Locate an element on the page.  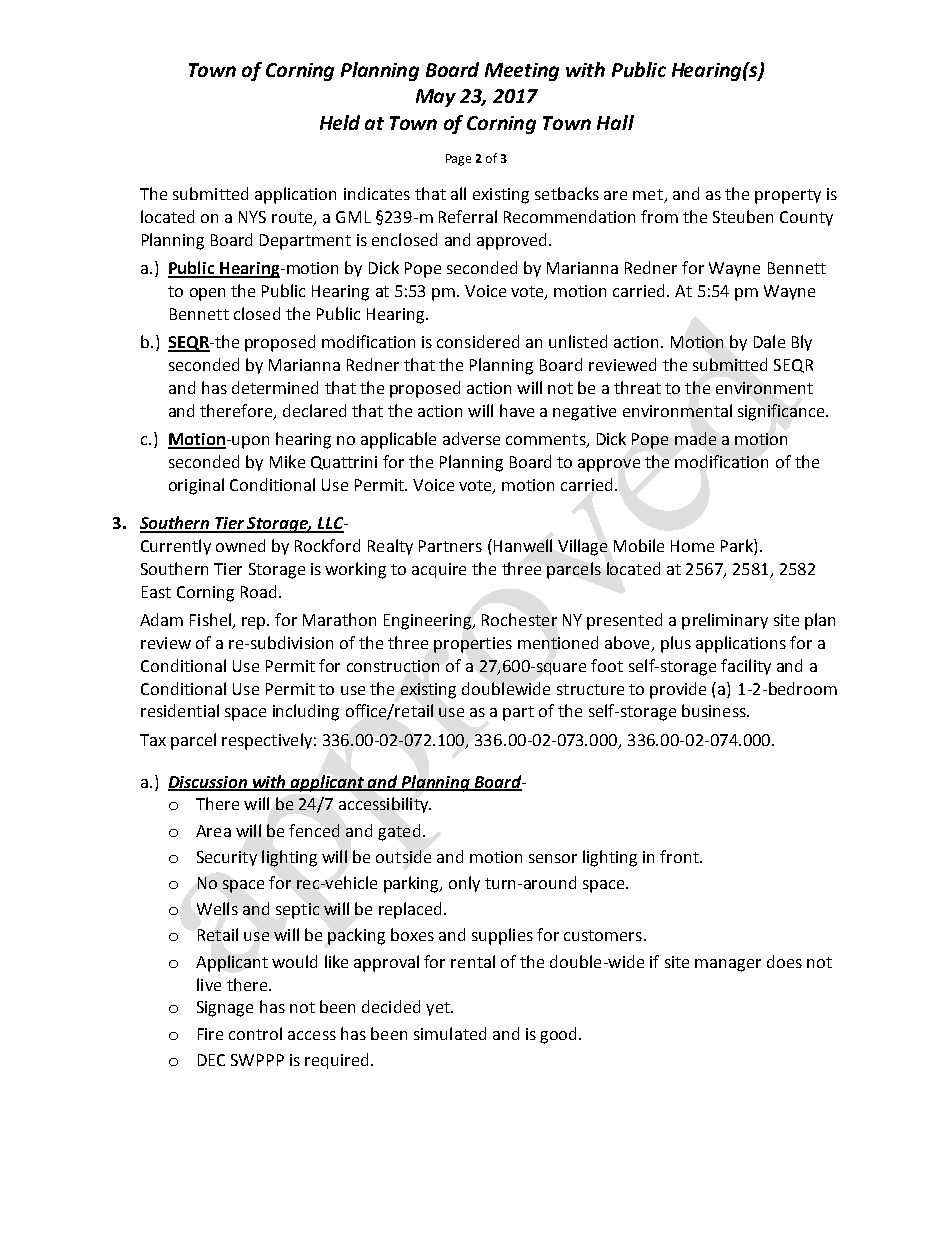
acquire is located at coordinates (439, 570).
